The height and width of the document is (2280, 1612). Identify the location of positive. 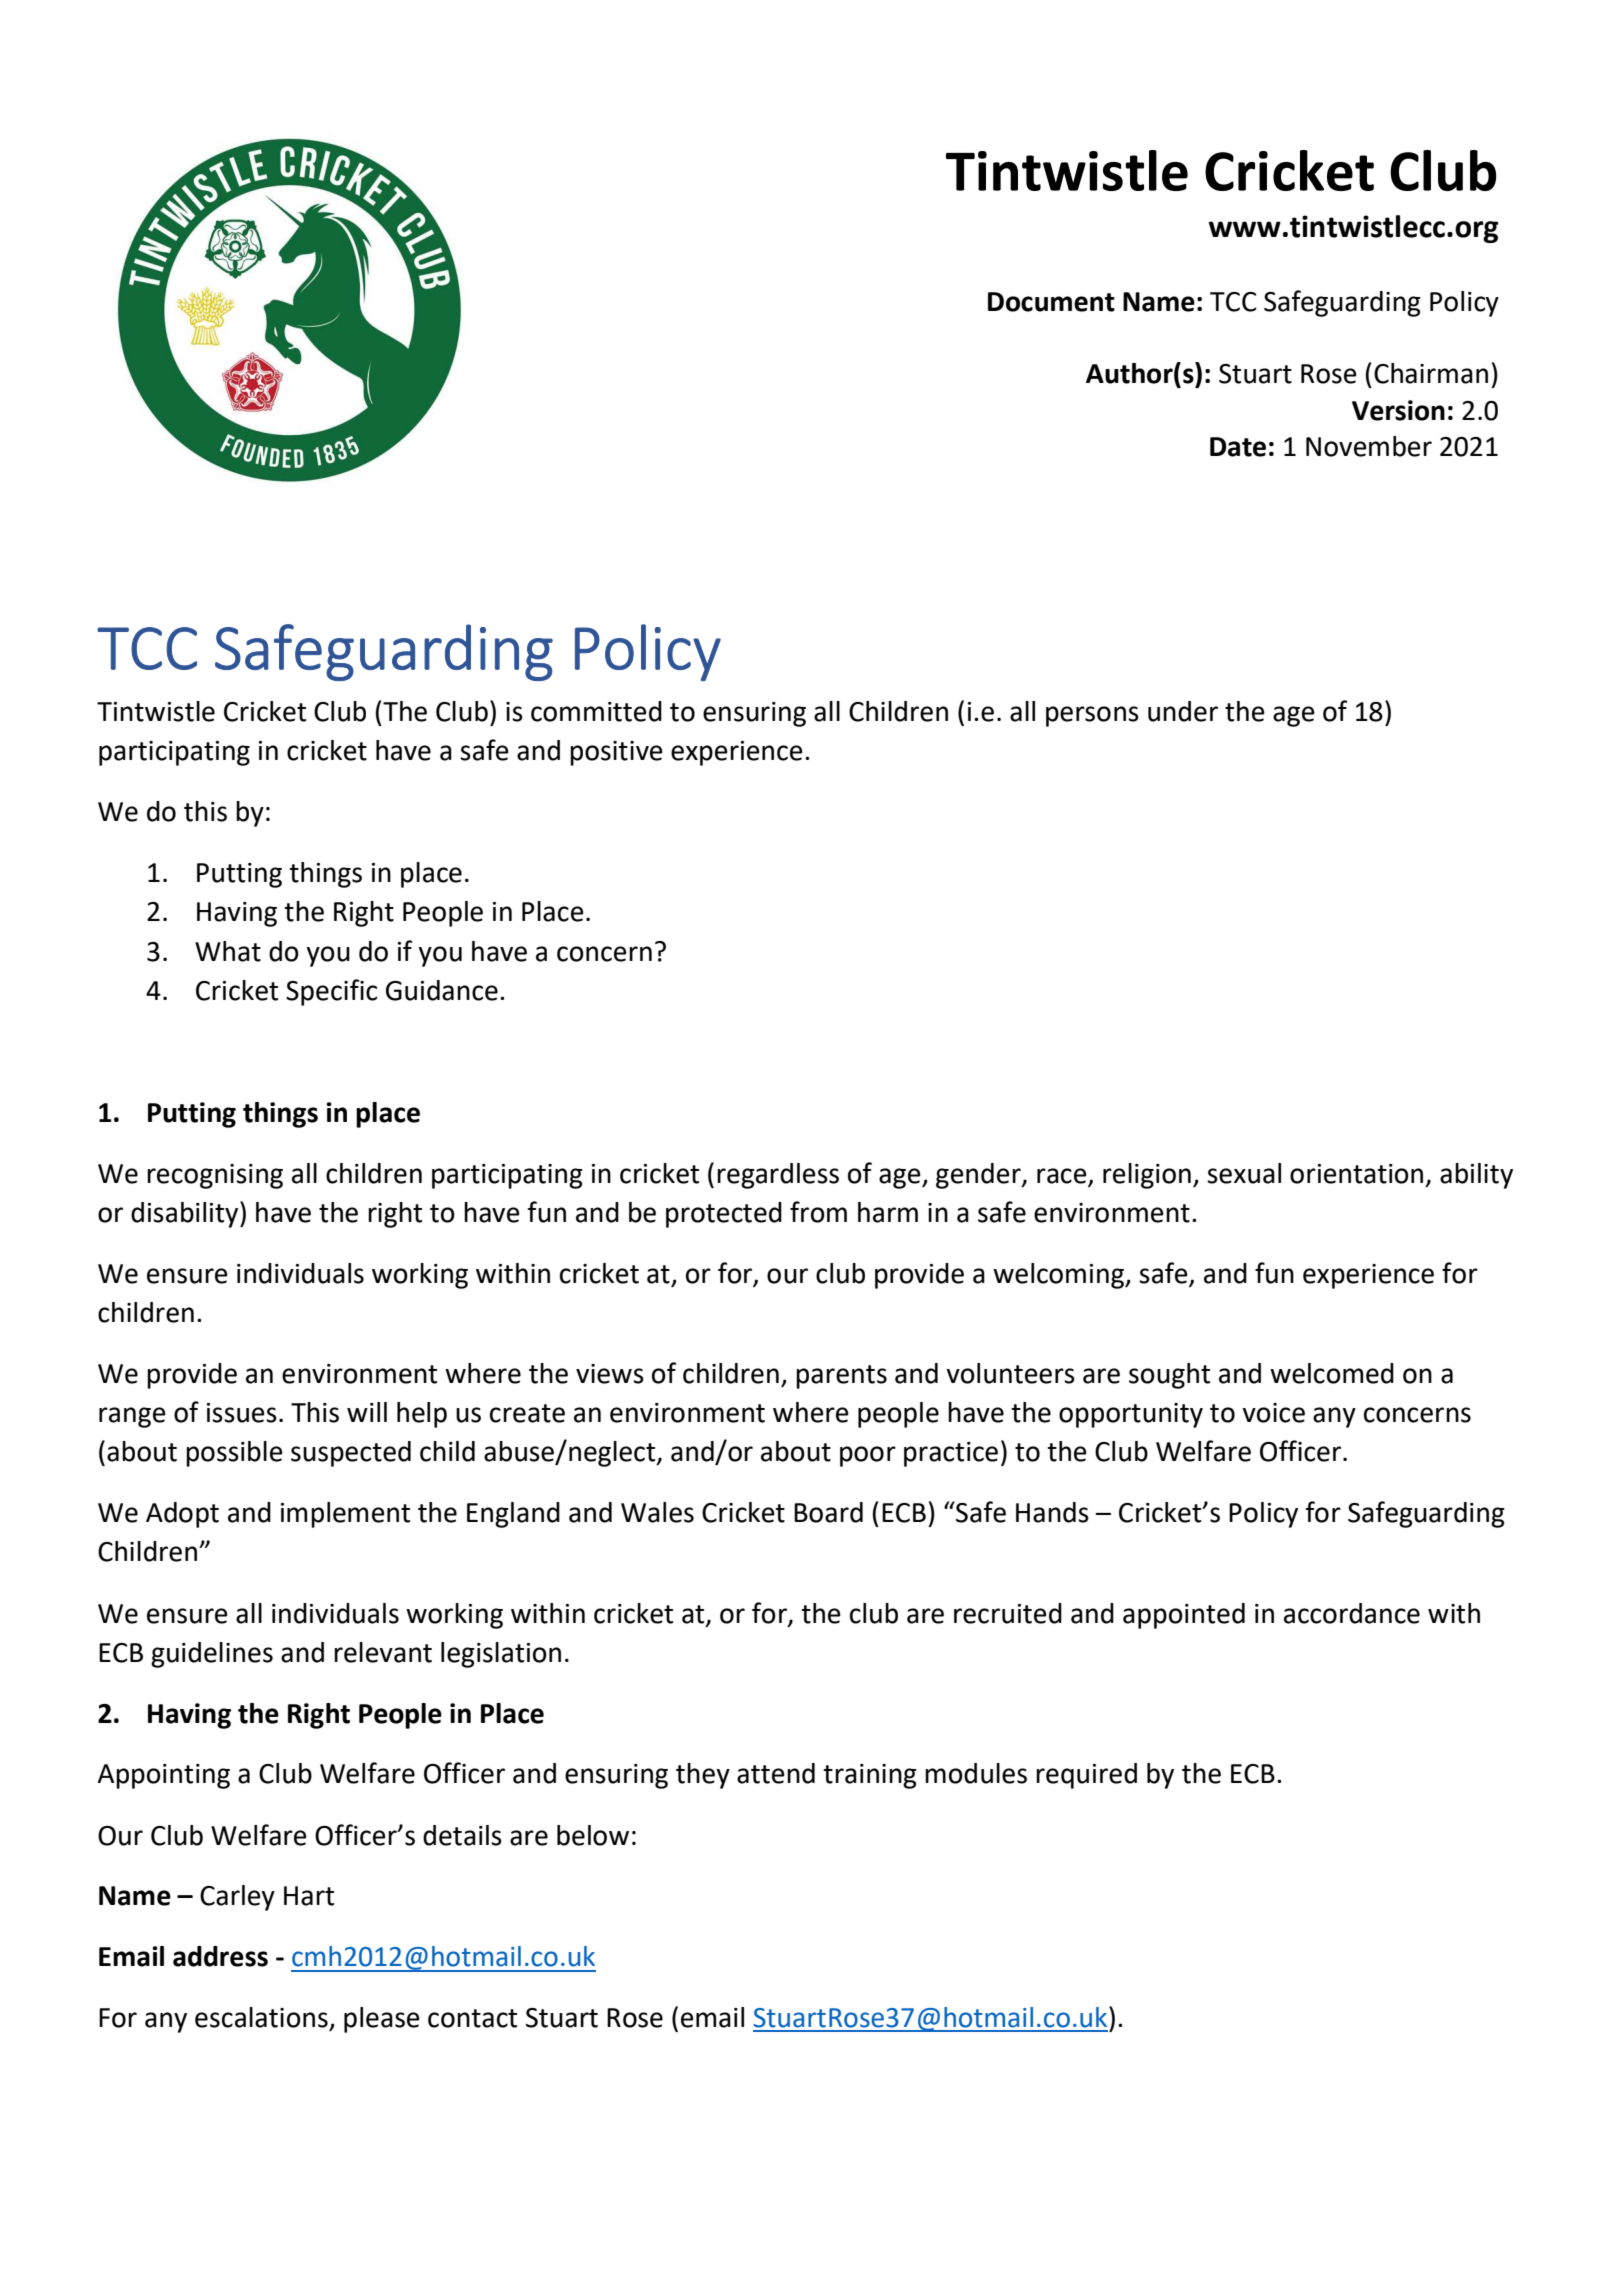
(616, 753).
